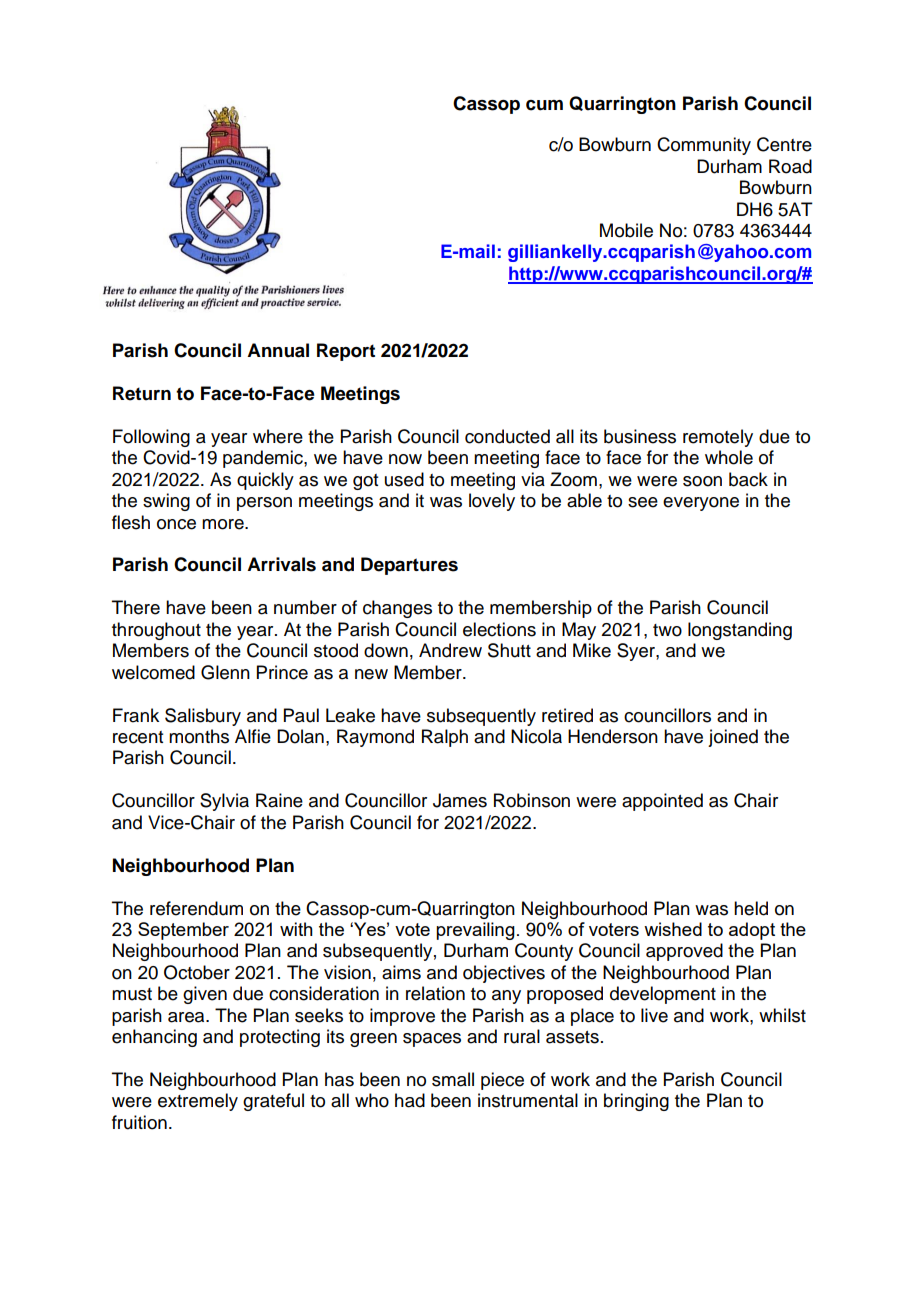  What do you see at coordinates (156, 631) in the screenshot?
I see `throughout` at bounding box center [156, 631].
